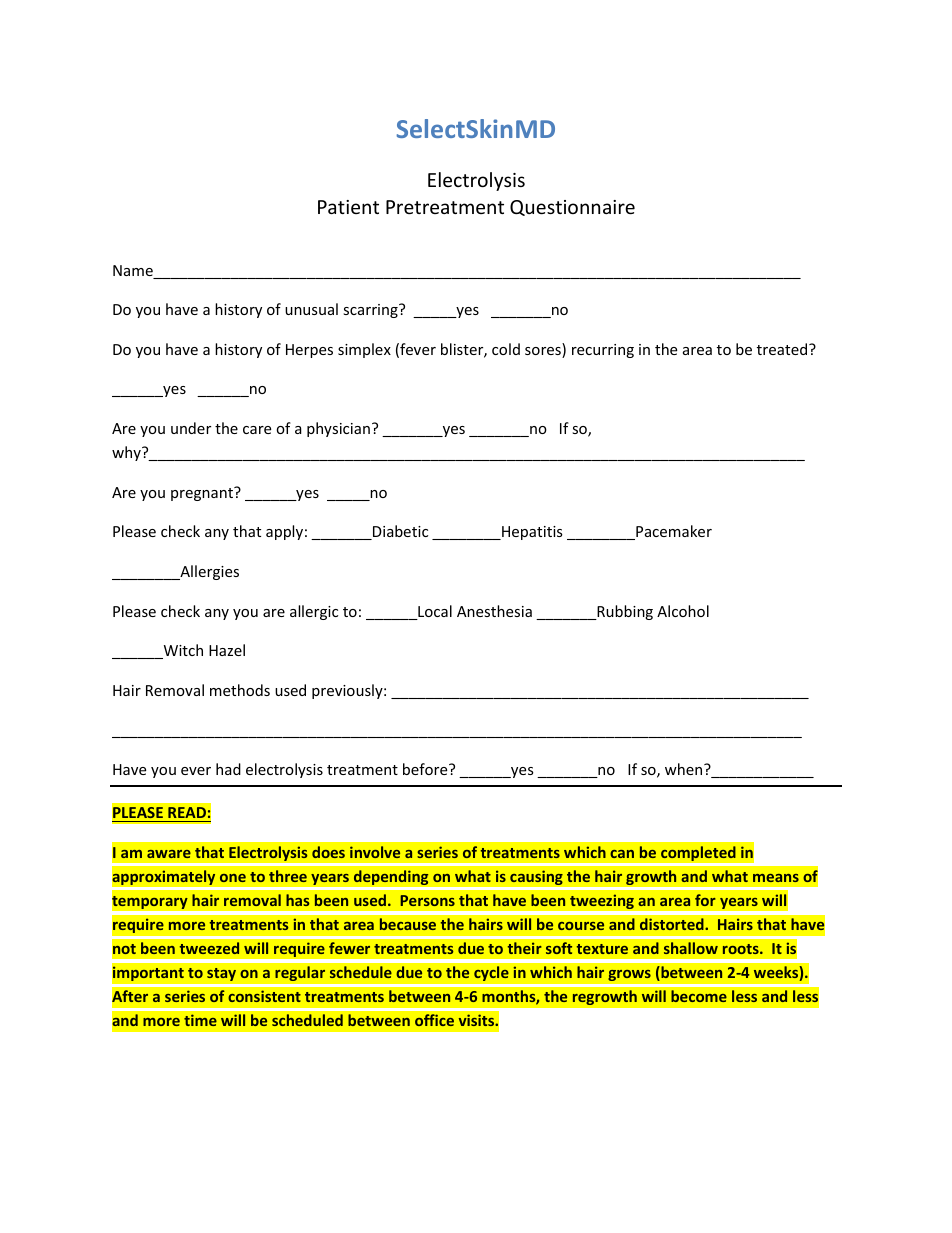 This screenshot has width=952, height=1233. Describe the element at coordinates (338, 429) in the screenshot. I see `physician` at that location.
